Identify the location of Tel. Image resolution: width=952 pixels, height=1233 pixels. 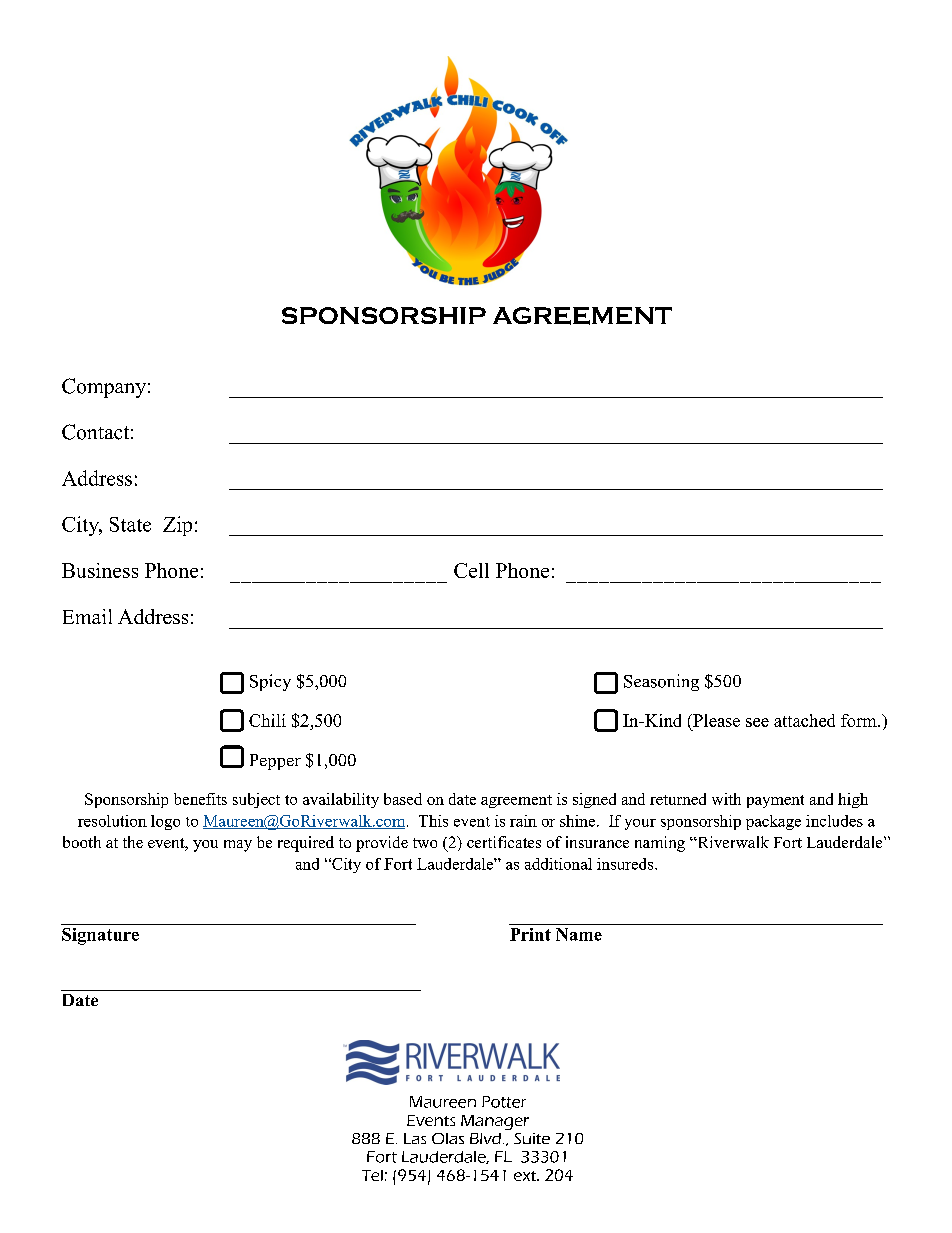
(372, 1175).
